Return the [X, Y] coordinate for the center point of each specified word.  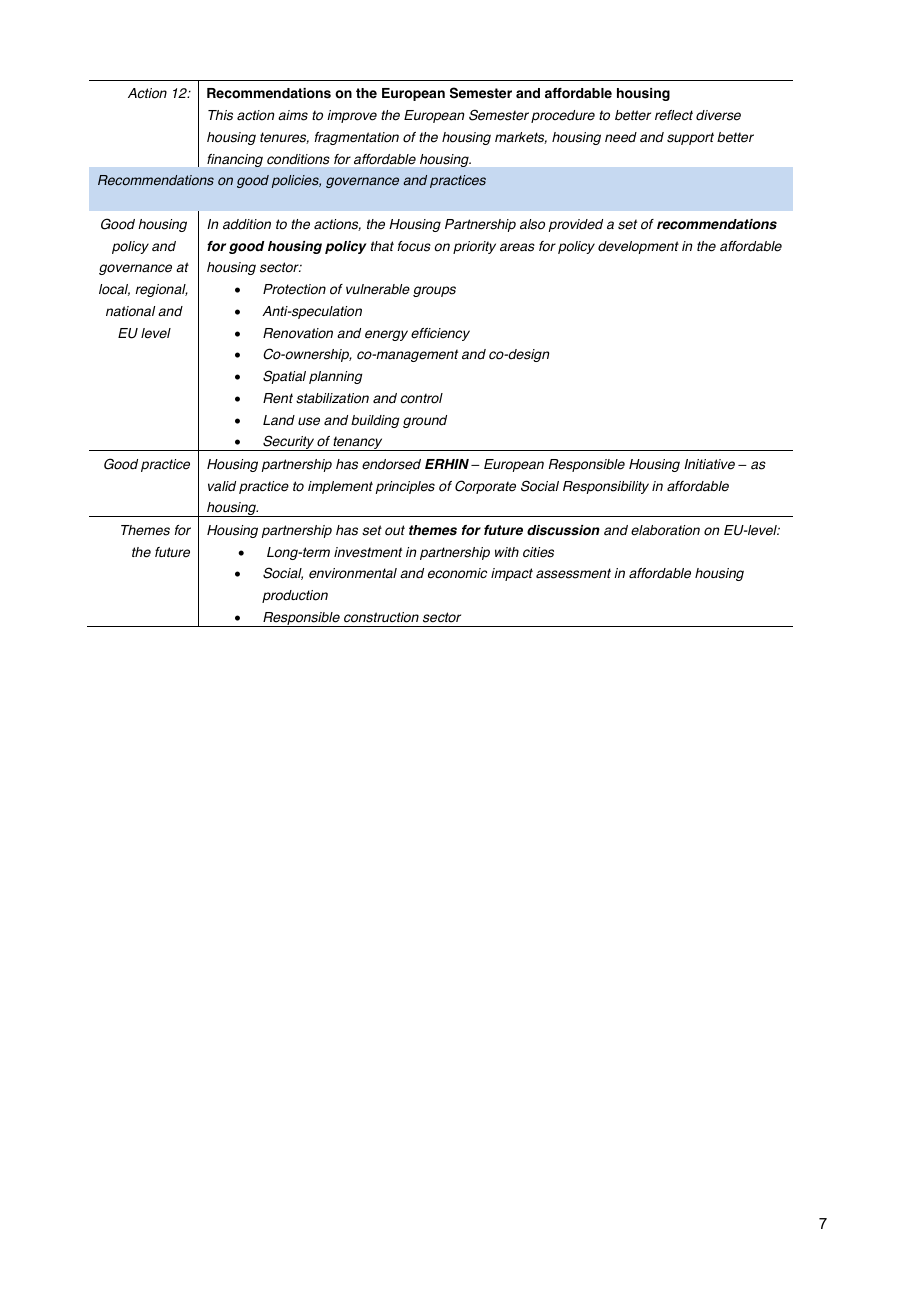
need [621, 137]
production [295, 596]
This [220, 115]
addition [247, 224]
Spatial [284, 377]
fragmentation [356, 138]
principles [405, 487]
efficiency [440, 334]
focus [414, 246]
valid [222, 486]
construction [381, 617]
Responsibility [606, 487]
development [638, 247]
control [422, 398]
